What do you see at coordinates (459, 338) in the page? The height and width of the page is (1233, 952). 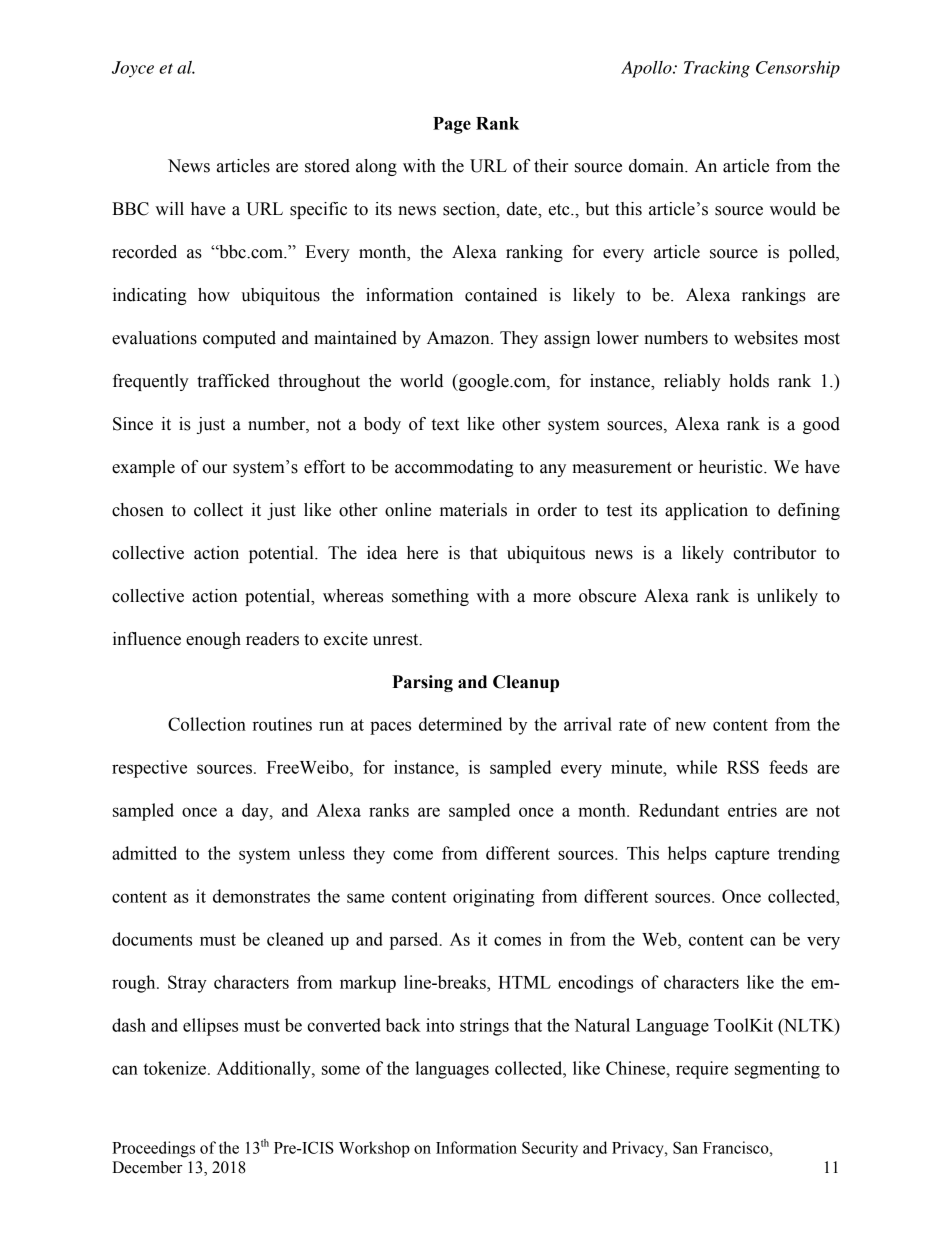 I see `Amazon` at bounding box center [459, 338].
